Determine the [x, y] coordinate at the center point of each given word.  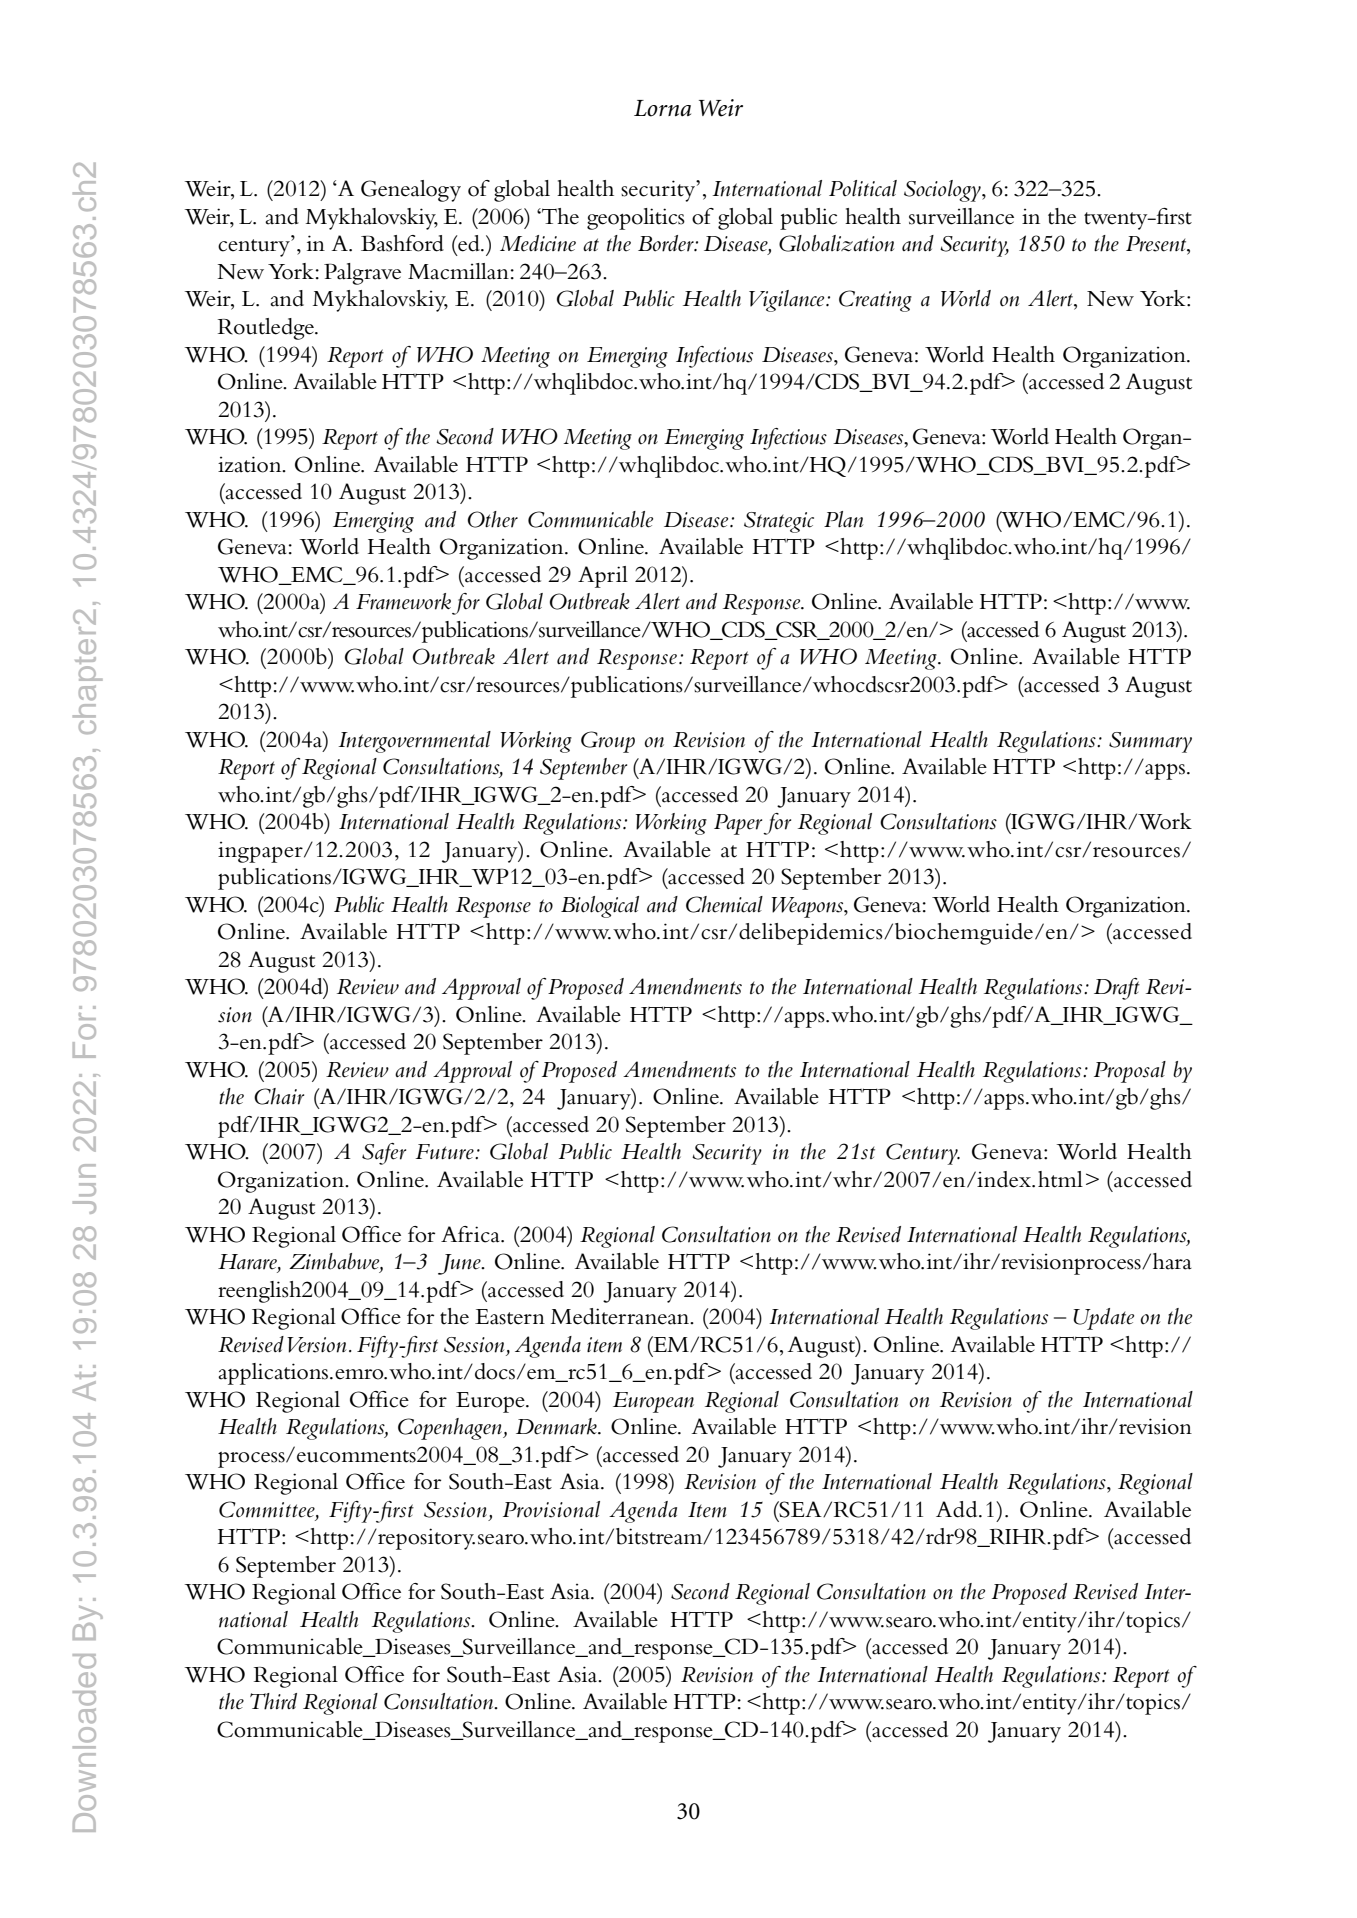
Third [273, 1701]
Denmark [557, 1426]
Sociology [943, 191]
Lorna [662, 108]
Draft [1117, 989]
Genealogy [411, 191]
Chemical [724, 904]
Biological [600, 907]
